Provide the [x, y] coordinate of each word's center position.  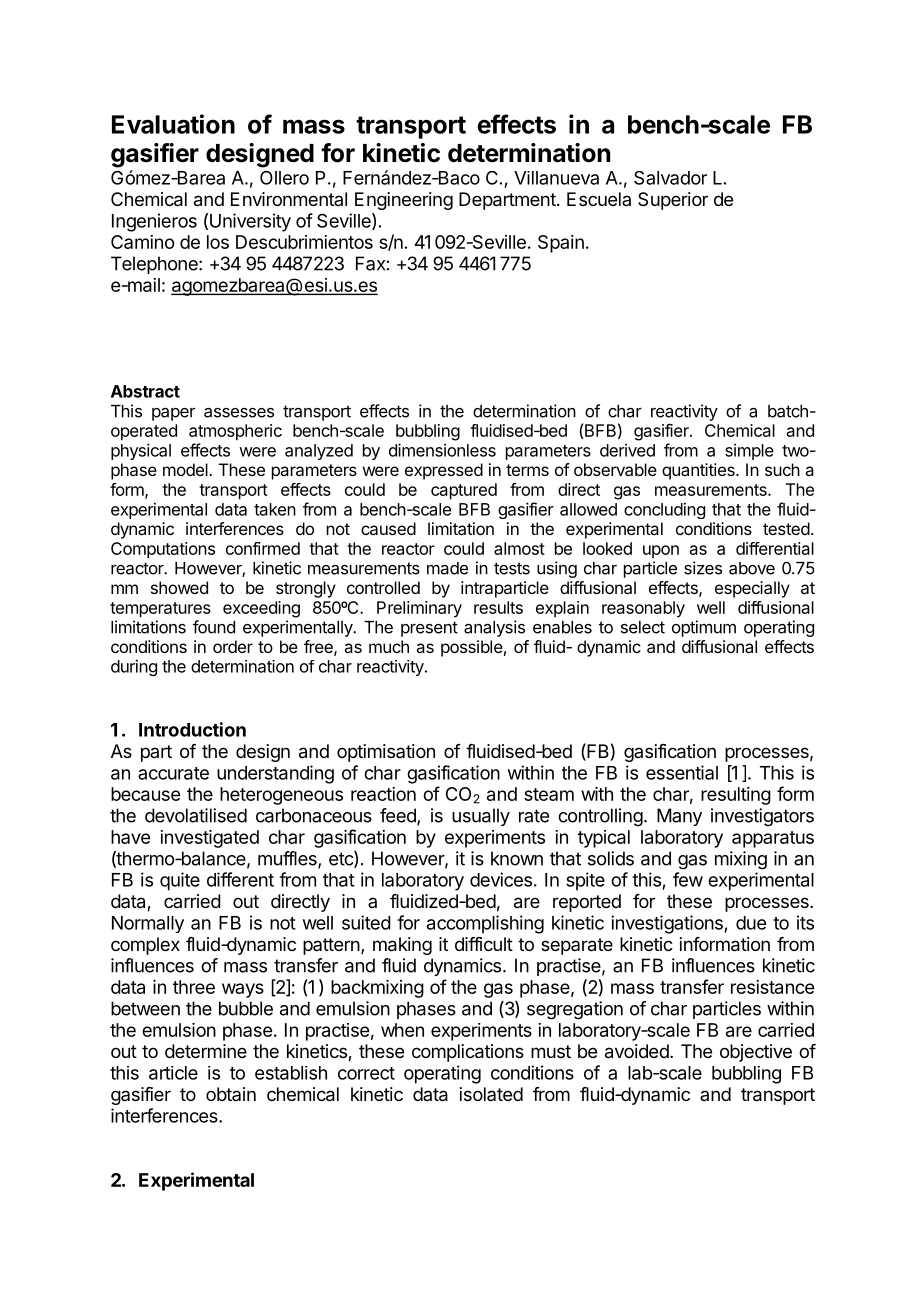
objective [756, 1053]
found [214, 627]
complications [468, 1053]
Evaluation [173, 124]
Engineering [404, 201]
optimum [704, 628]
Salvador [670, 178]
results [498, 607]
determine [206, 1051]
